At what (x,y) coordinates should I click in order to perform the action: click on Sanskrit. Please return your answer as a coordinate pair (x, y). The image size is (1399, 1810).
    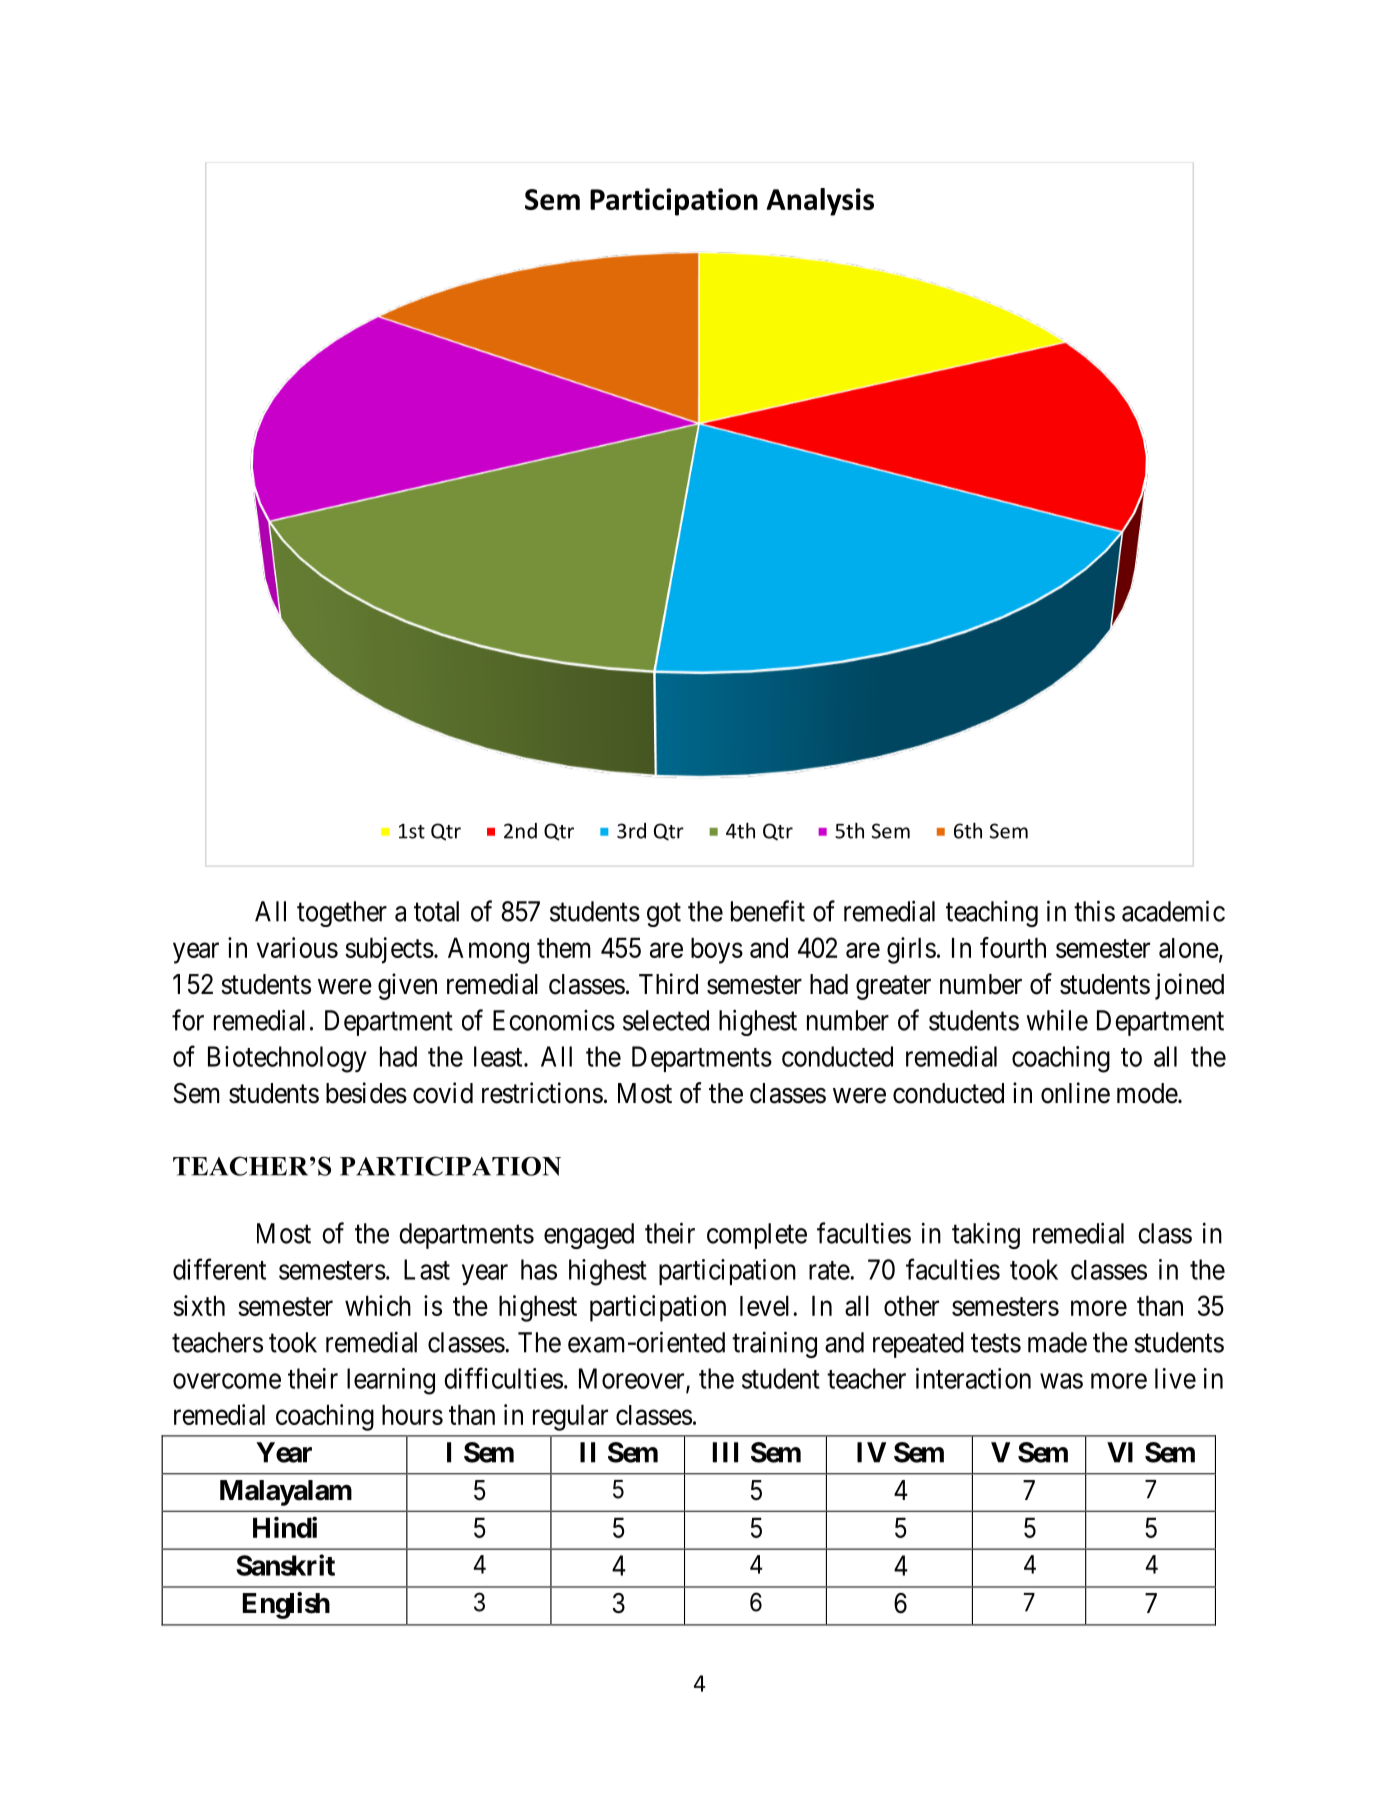
    Looking at the image, I should click on (285, 1565).
